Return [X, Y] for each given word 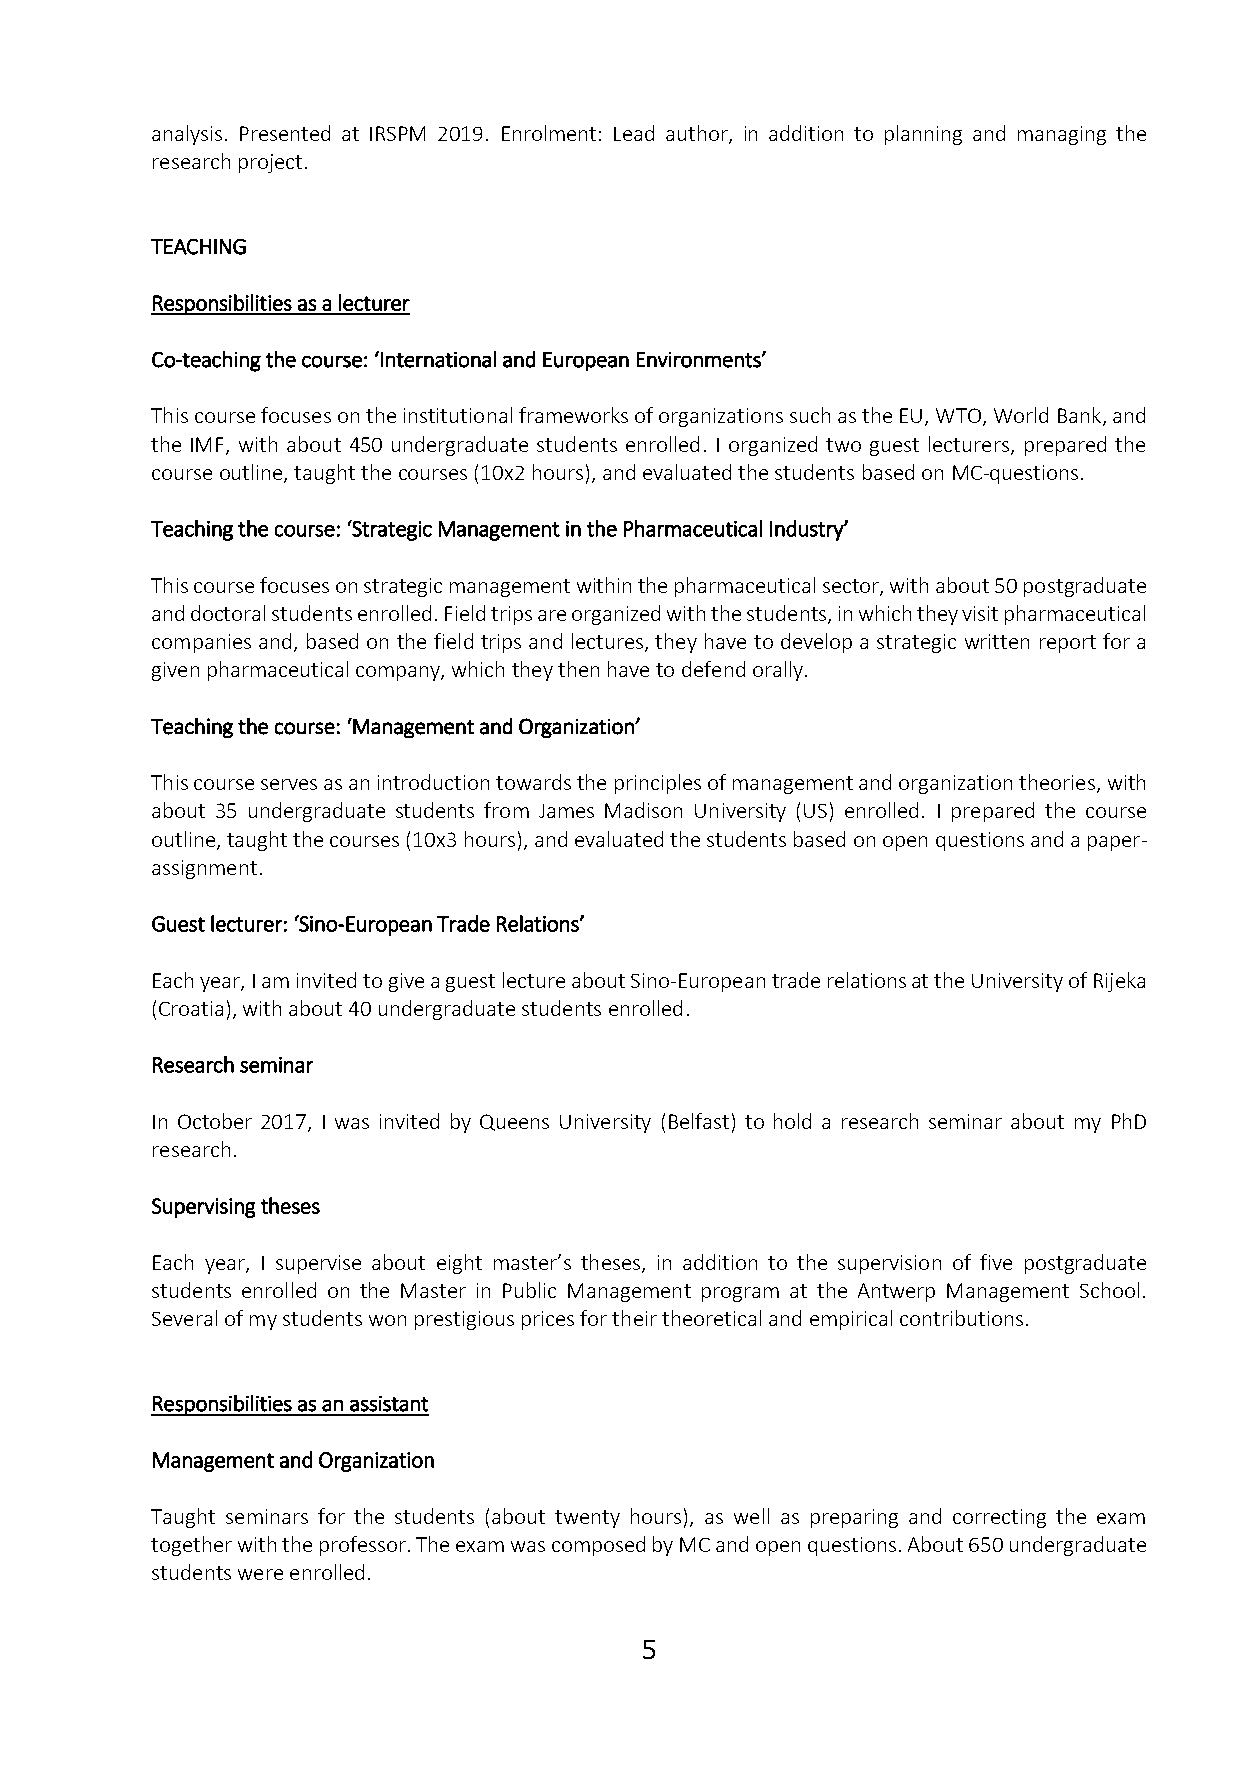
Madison [643, 810]
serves [289, 784]
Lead [634, 133]
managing [1062, 135]
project [270, 163]
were [260, 1574]
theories [1057, 782]
